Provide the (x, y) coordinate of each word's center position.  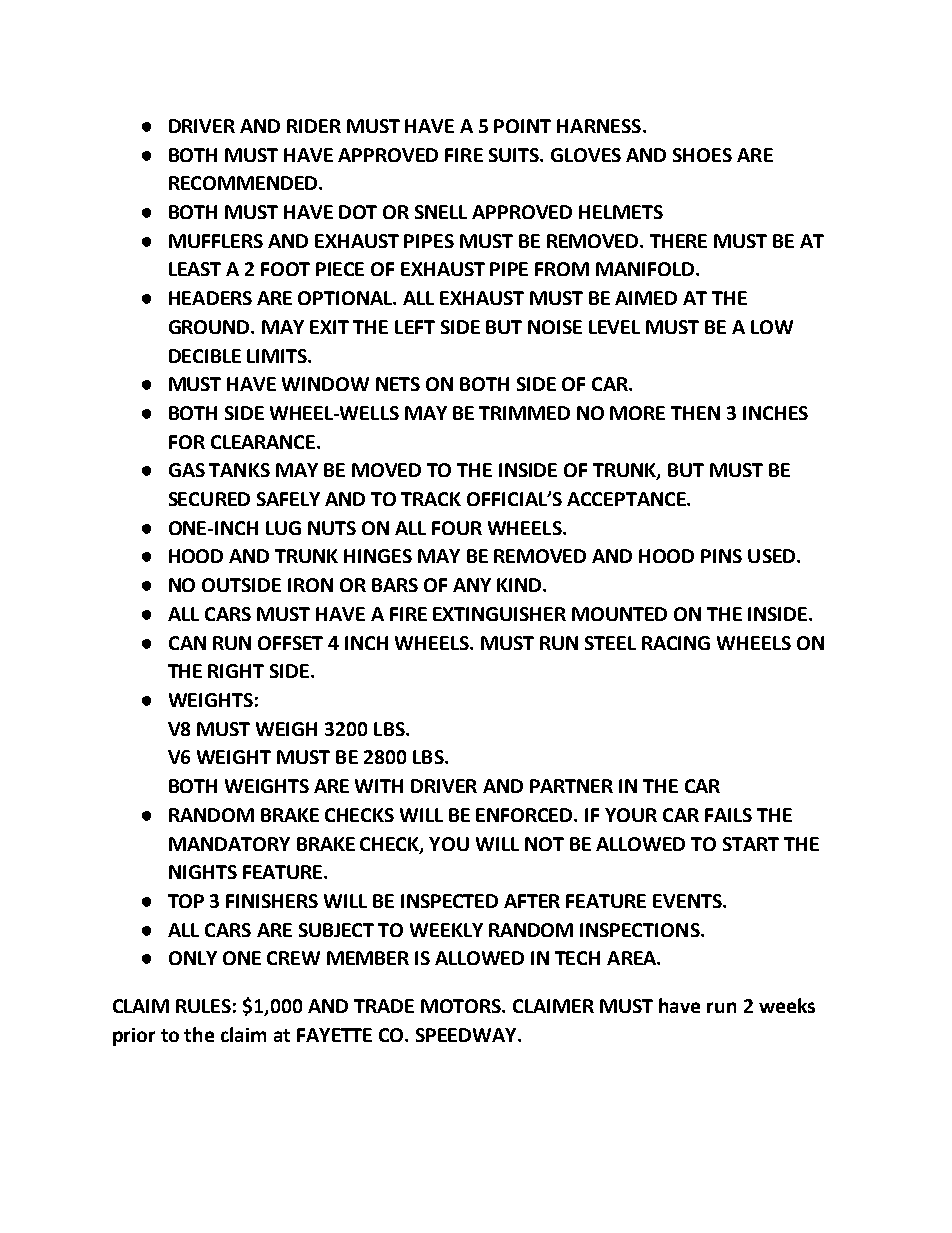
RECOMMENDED (244, 183)
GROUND (211, 327)
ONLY (193, 958)
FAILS (728, 815)
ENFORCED (525, 815)
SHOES (702, 155)
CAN (187, 643)
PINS (721, 556)
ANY (472, 585)
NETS (398, 384)
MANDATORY (229, 844)
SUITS (515, 155)
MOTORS (462, 1006)
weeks (787, 1005)
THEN (695, 413)
